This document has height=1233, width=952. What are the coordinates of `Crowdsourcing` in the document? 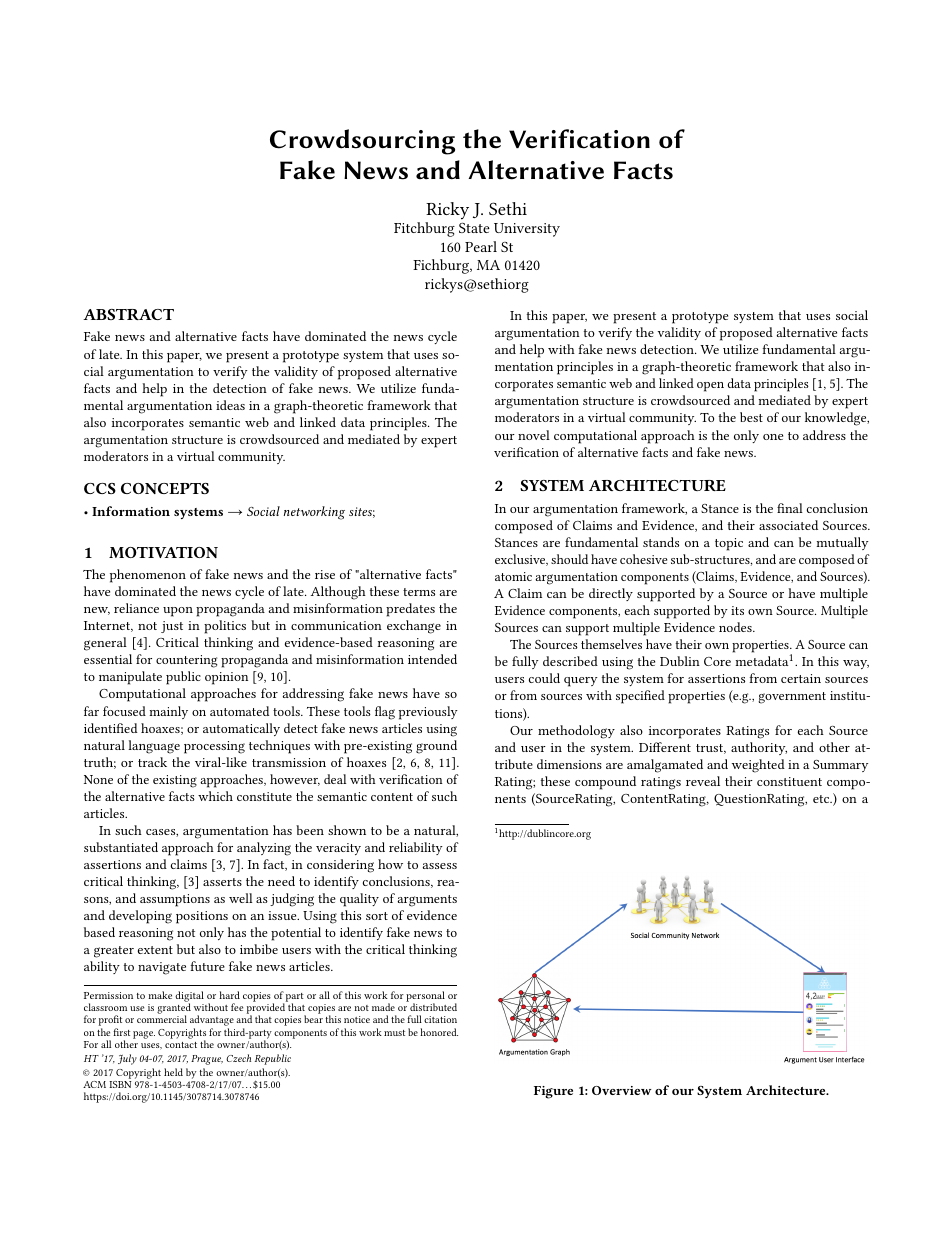 It's located at (362, 142).
